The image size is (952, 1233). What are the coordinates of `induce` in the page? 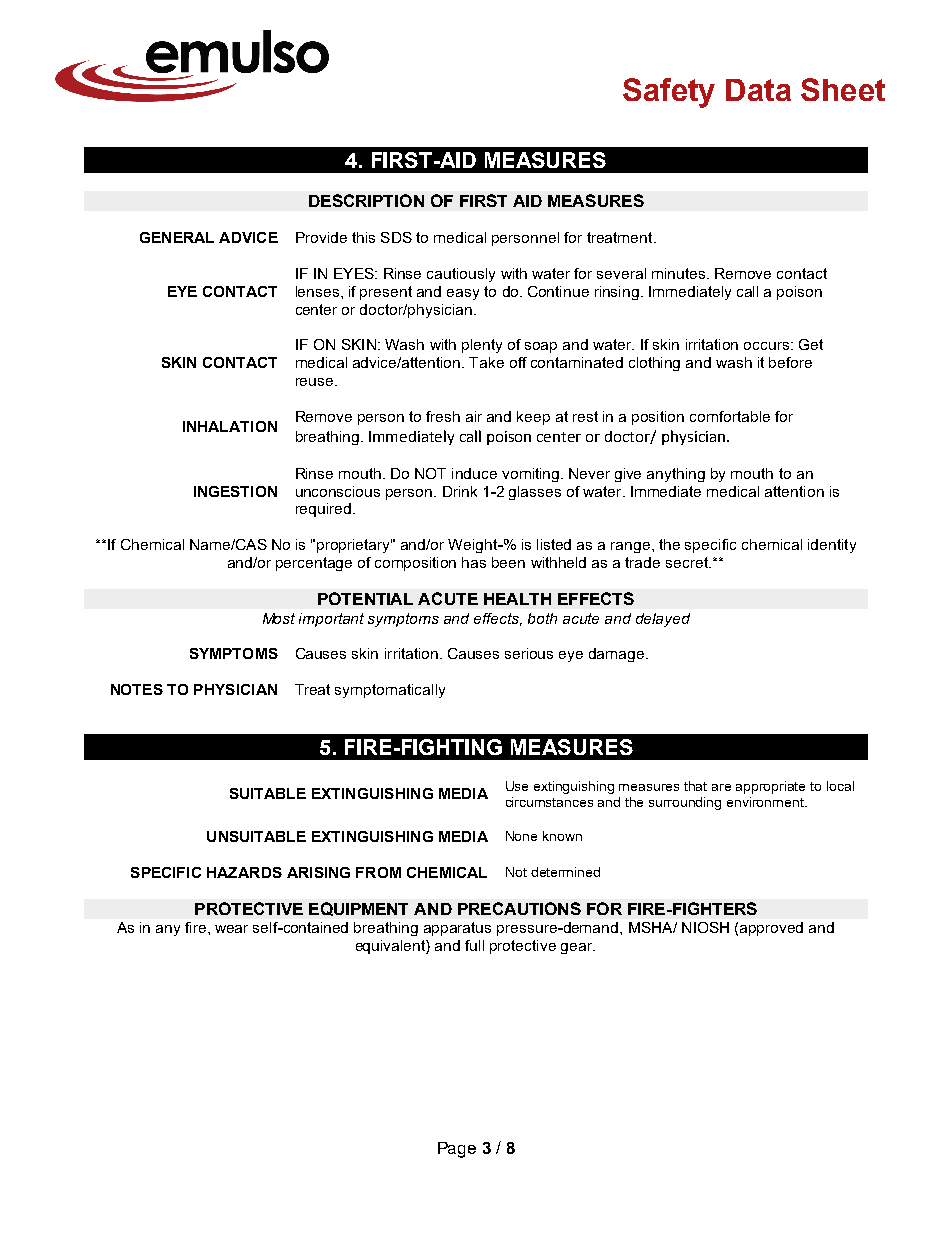 It's located at (474, 473).
